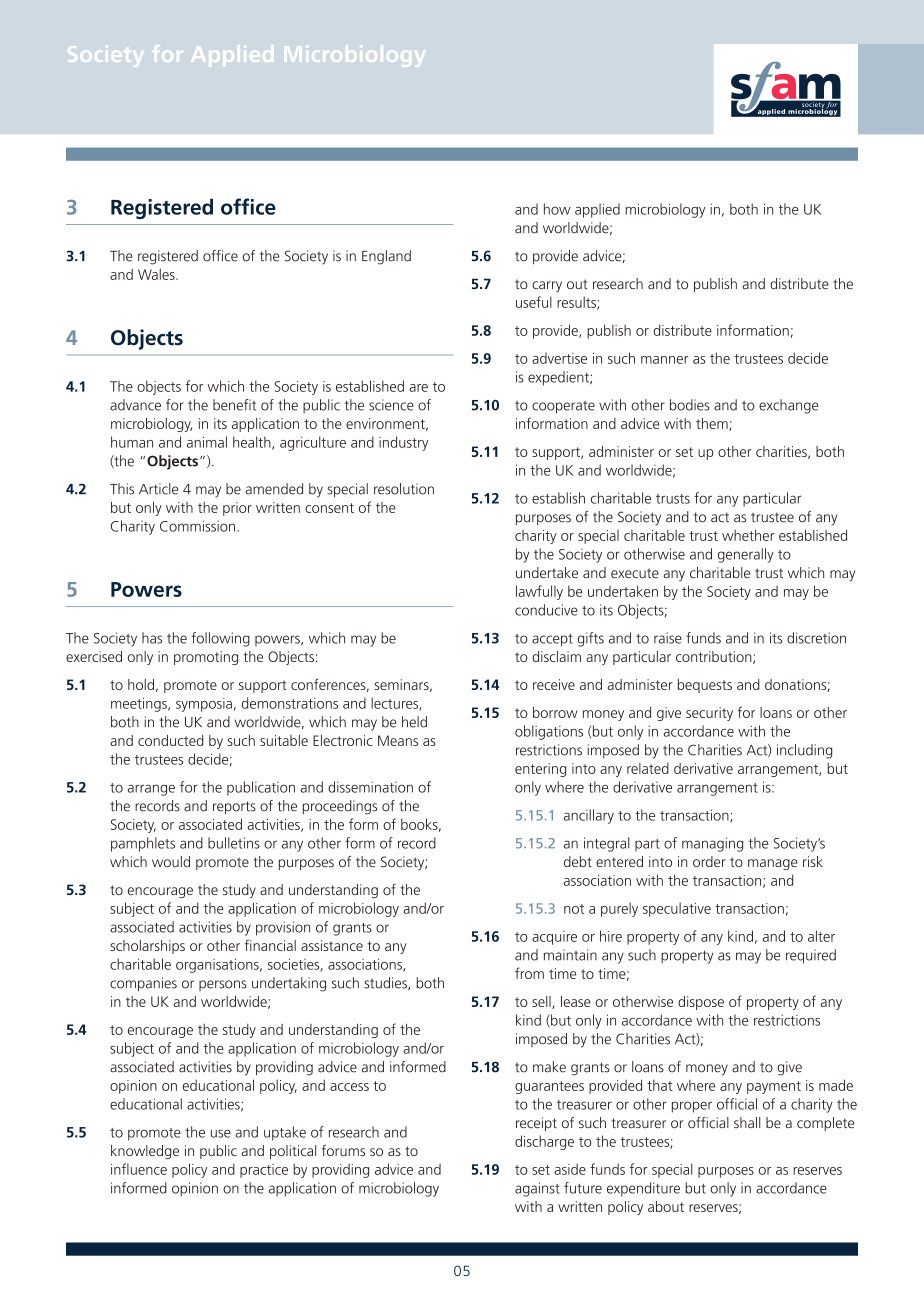 This screenshot has height=1308, width=924. Describe the element at coordinates (386, 257) in the screenshot. I see `England` at that location.
